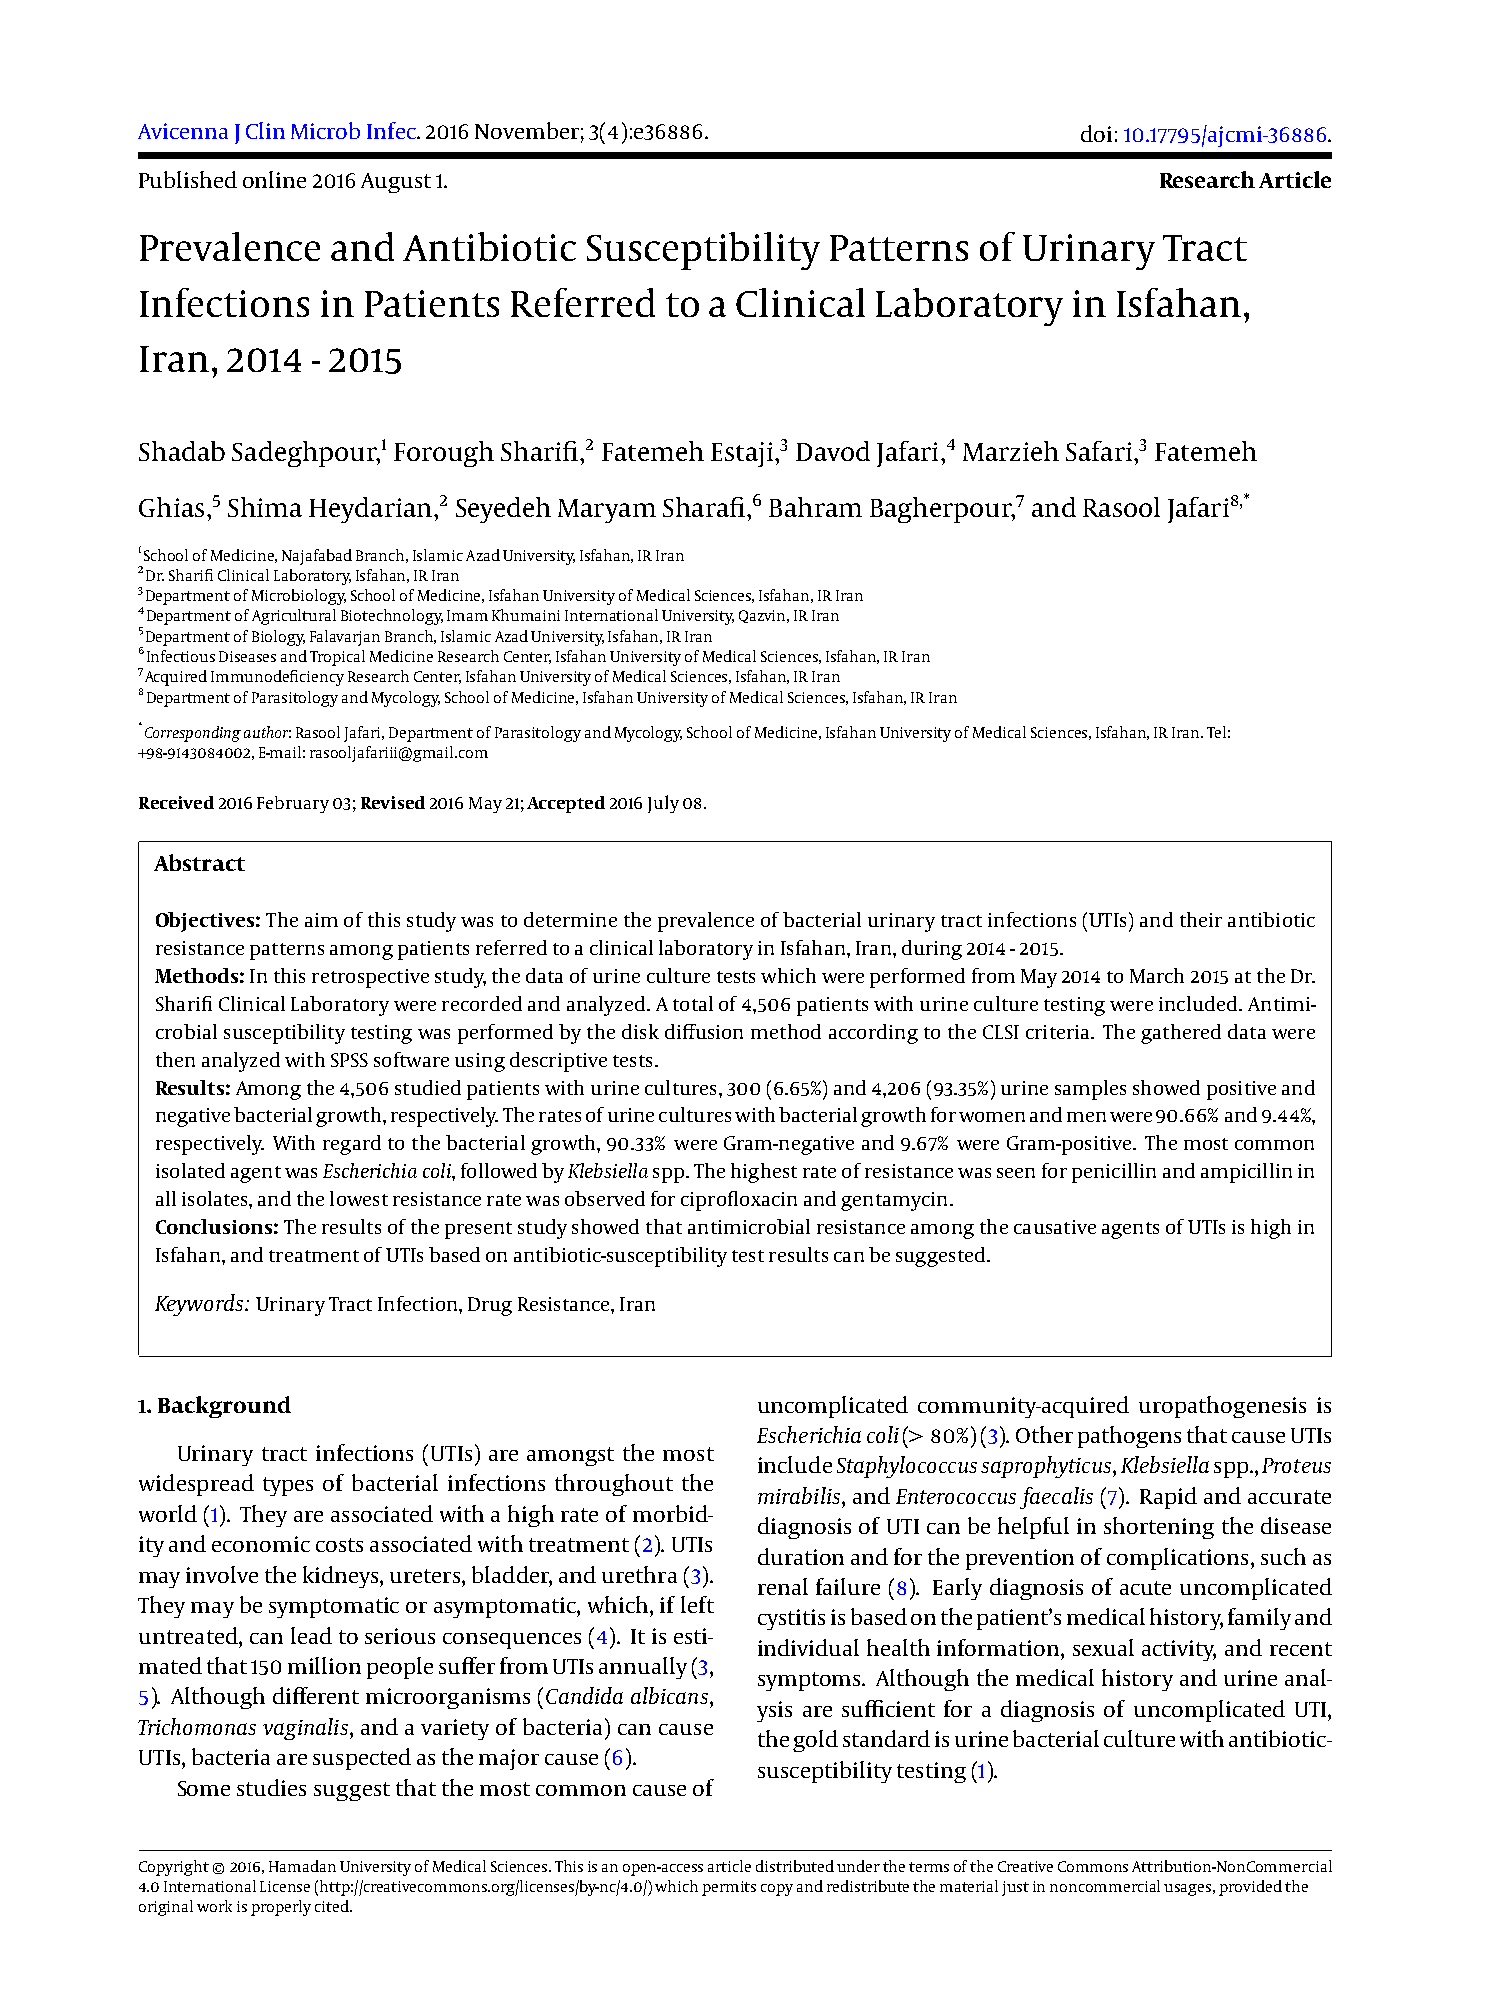 The height and width of the page is (2012, 1509). Describe the element at coordinates (1201, 919) in the page. I see `their` at that location.
